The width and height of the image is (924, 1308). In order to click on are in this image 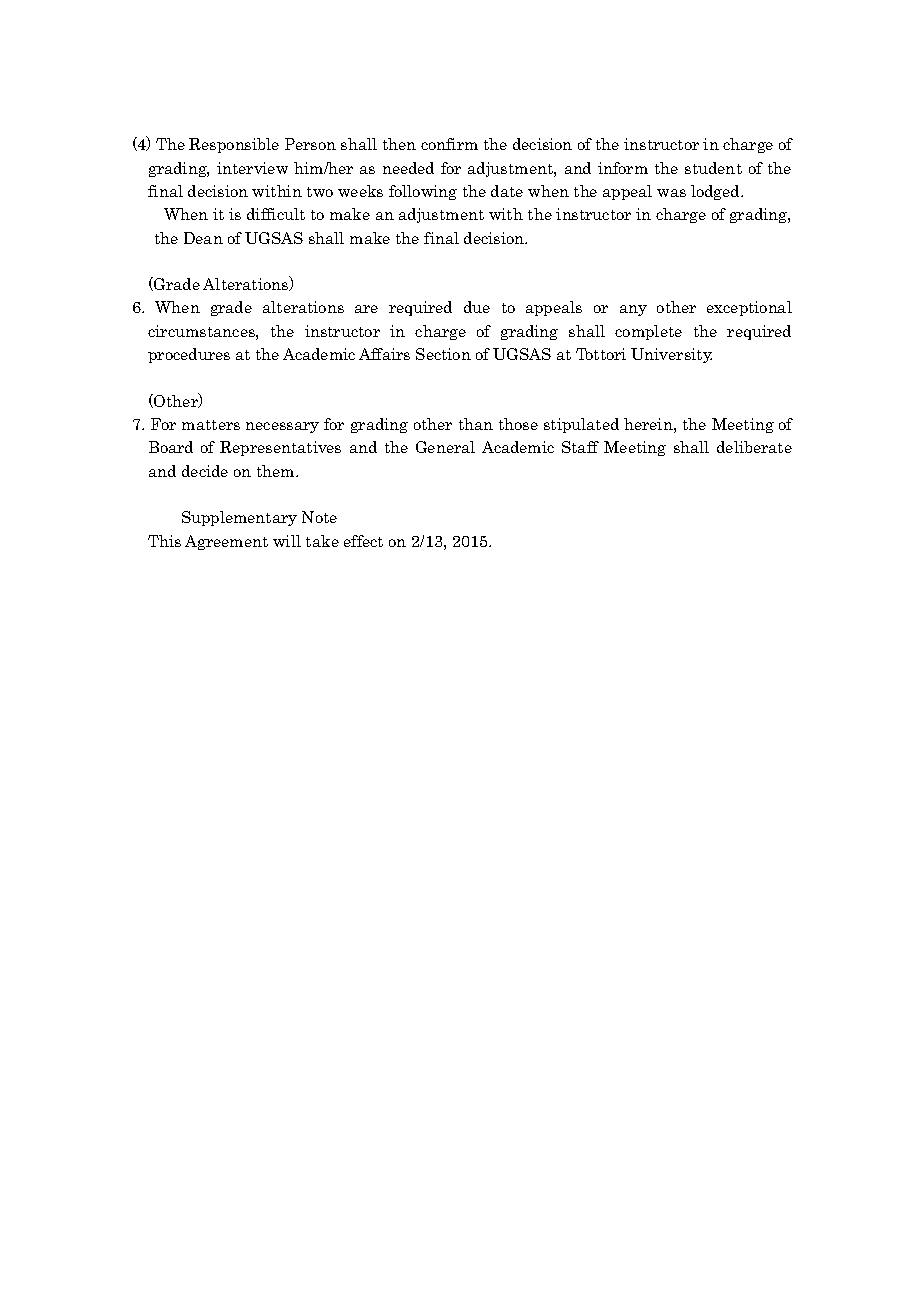, I will do `click(366, 309)`.
